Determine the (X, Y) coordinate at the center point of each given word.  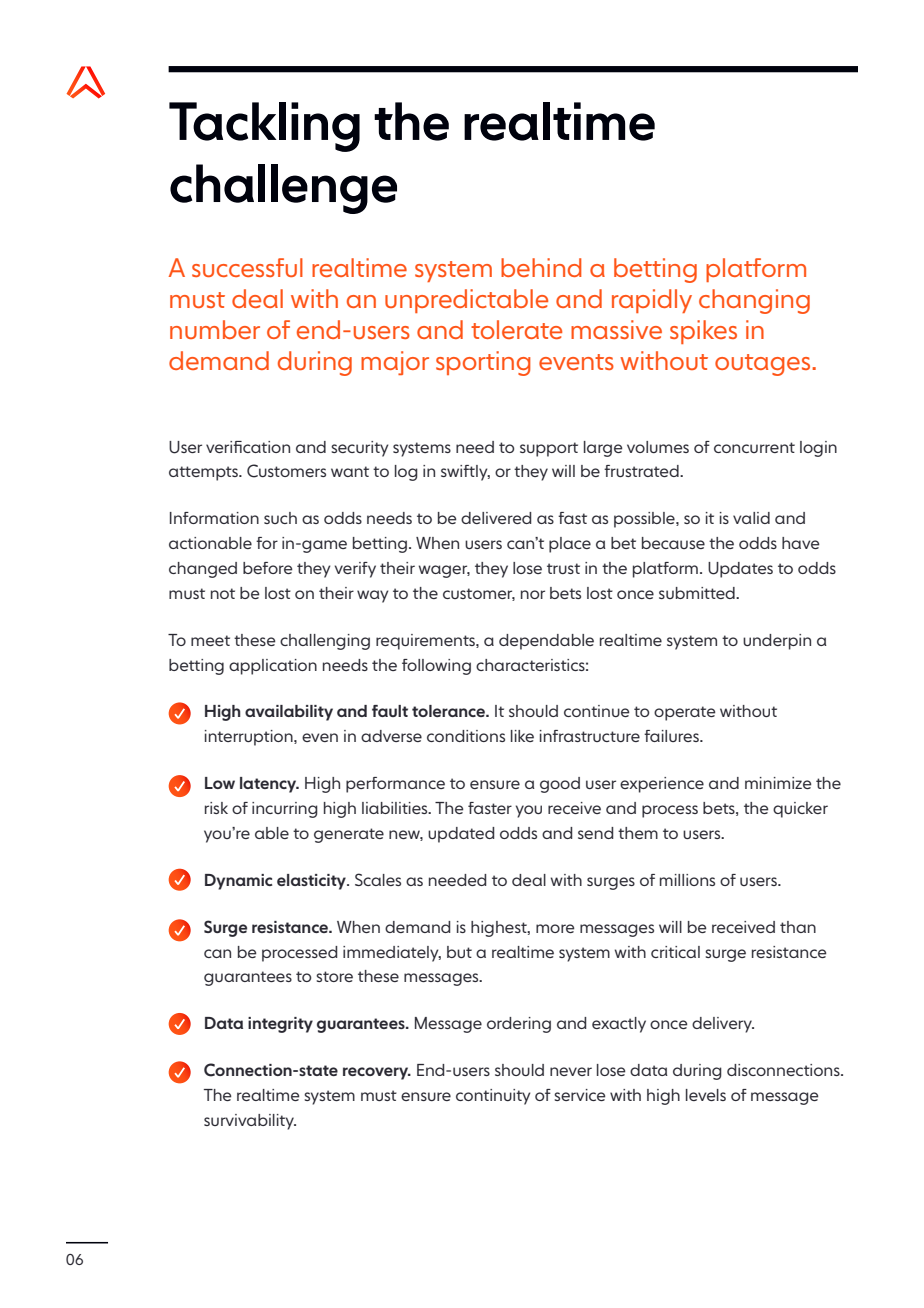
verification (248, 447)
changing (754, 301)
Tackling (264, 127)
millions (687, 880)
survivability (250, 1122)
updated (461, 835)
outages (764, 365)
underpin (777, 642)
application (273, 667)
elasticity (312, 882)
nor (533, 594)
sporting (483, 363)
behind (541, 267)
